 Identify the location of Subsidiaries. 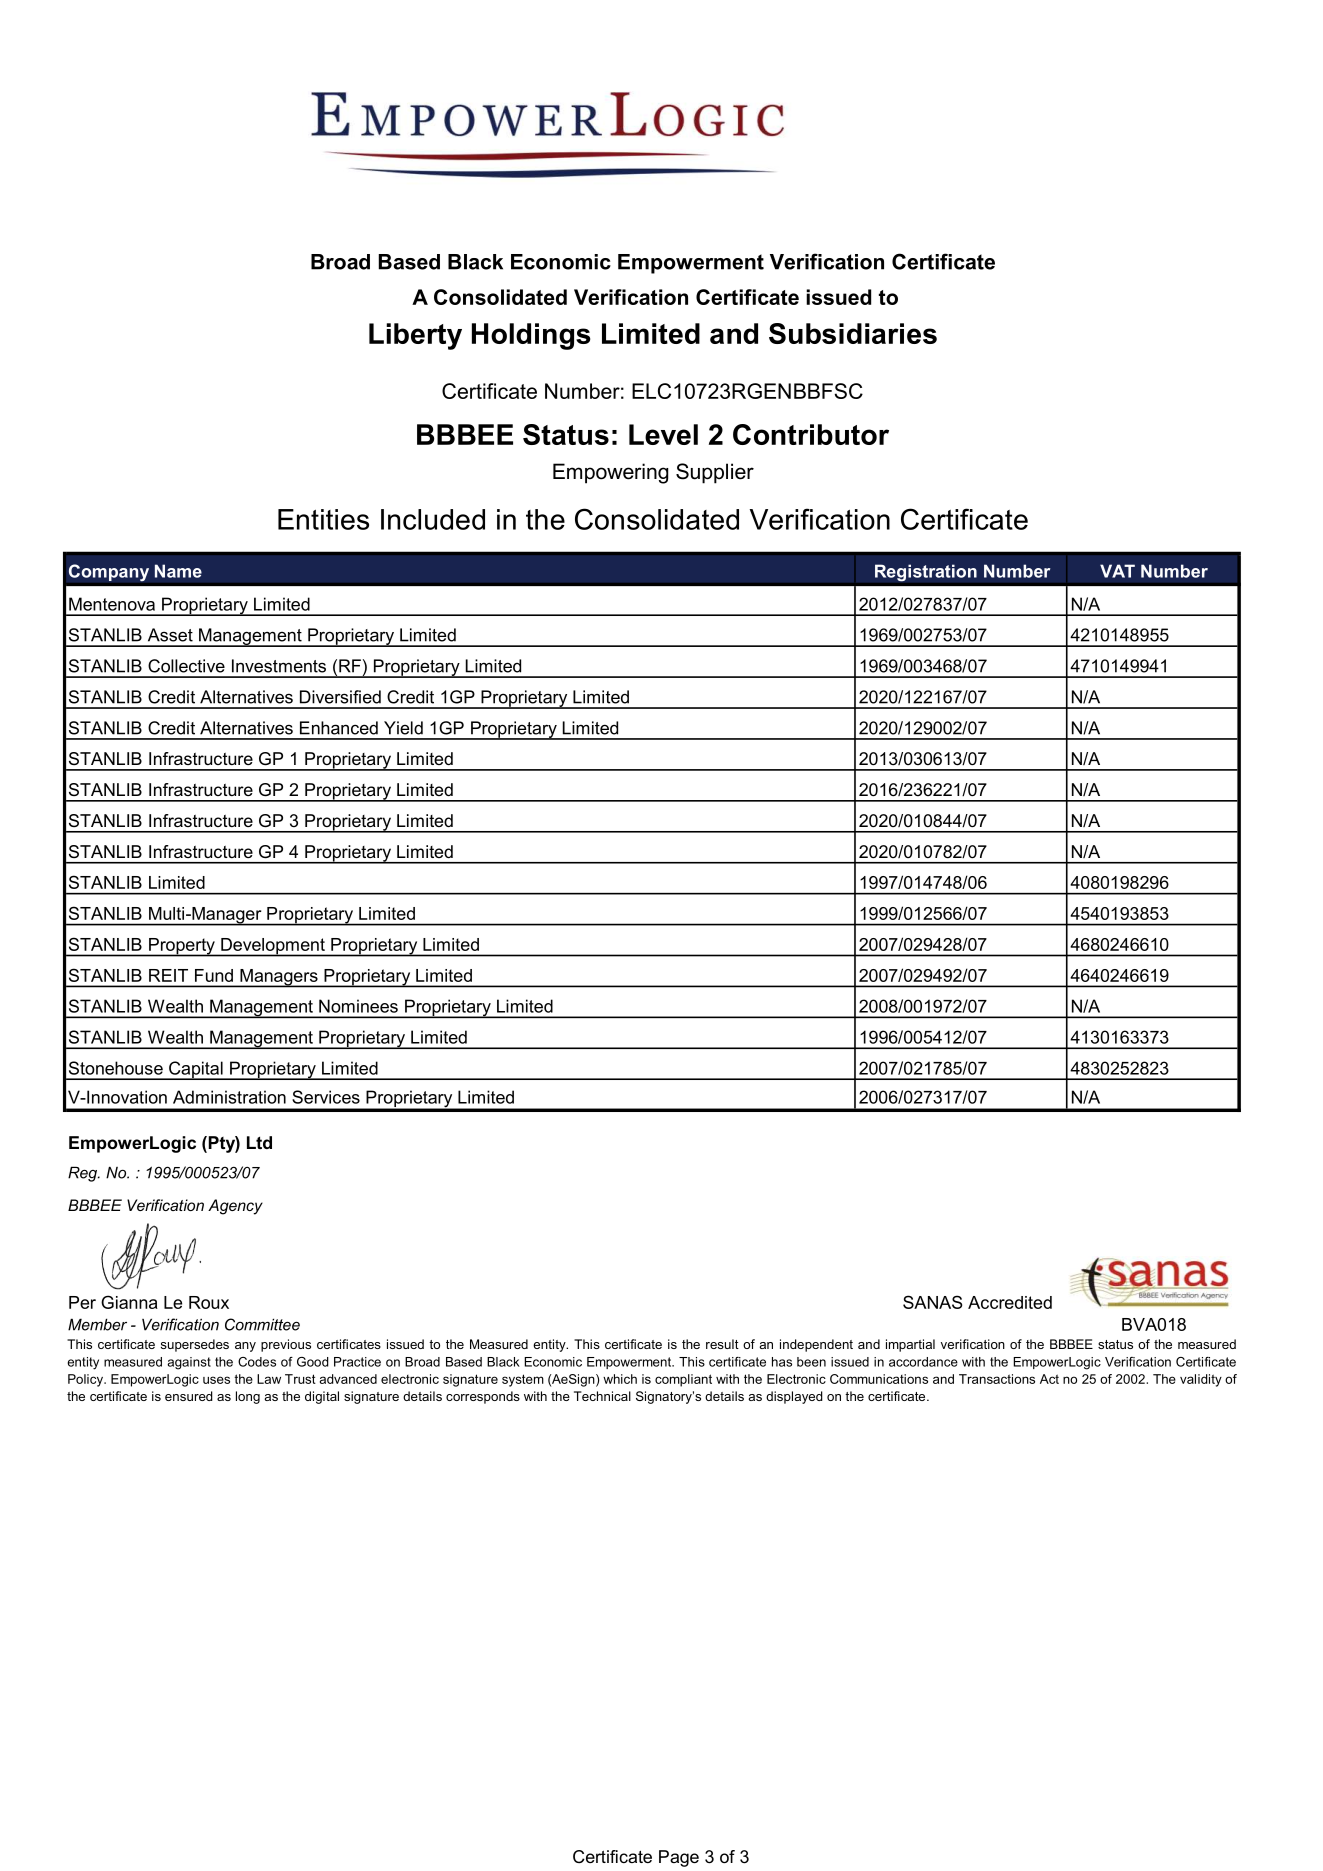
(853, 333).
